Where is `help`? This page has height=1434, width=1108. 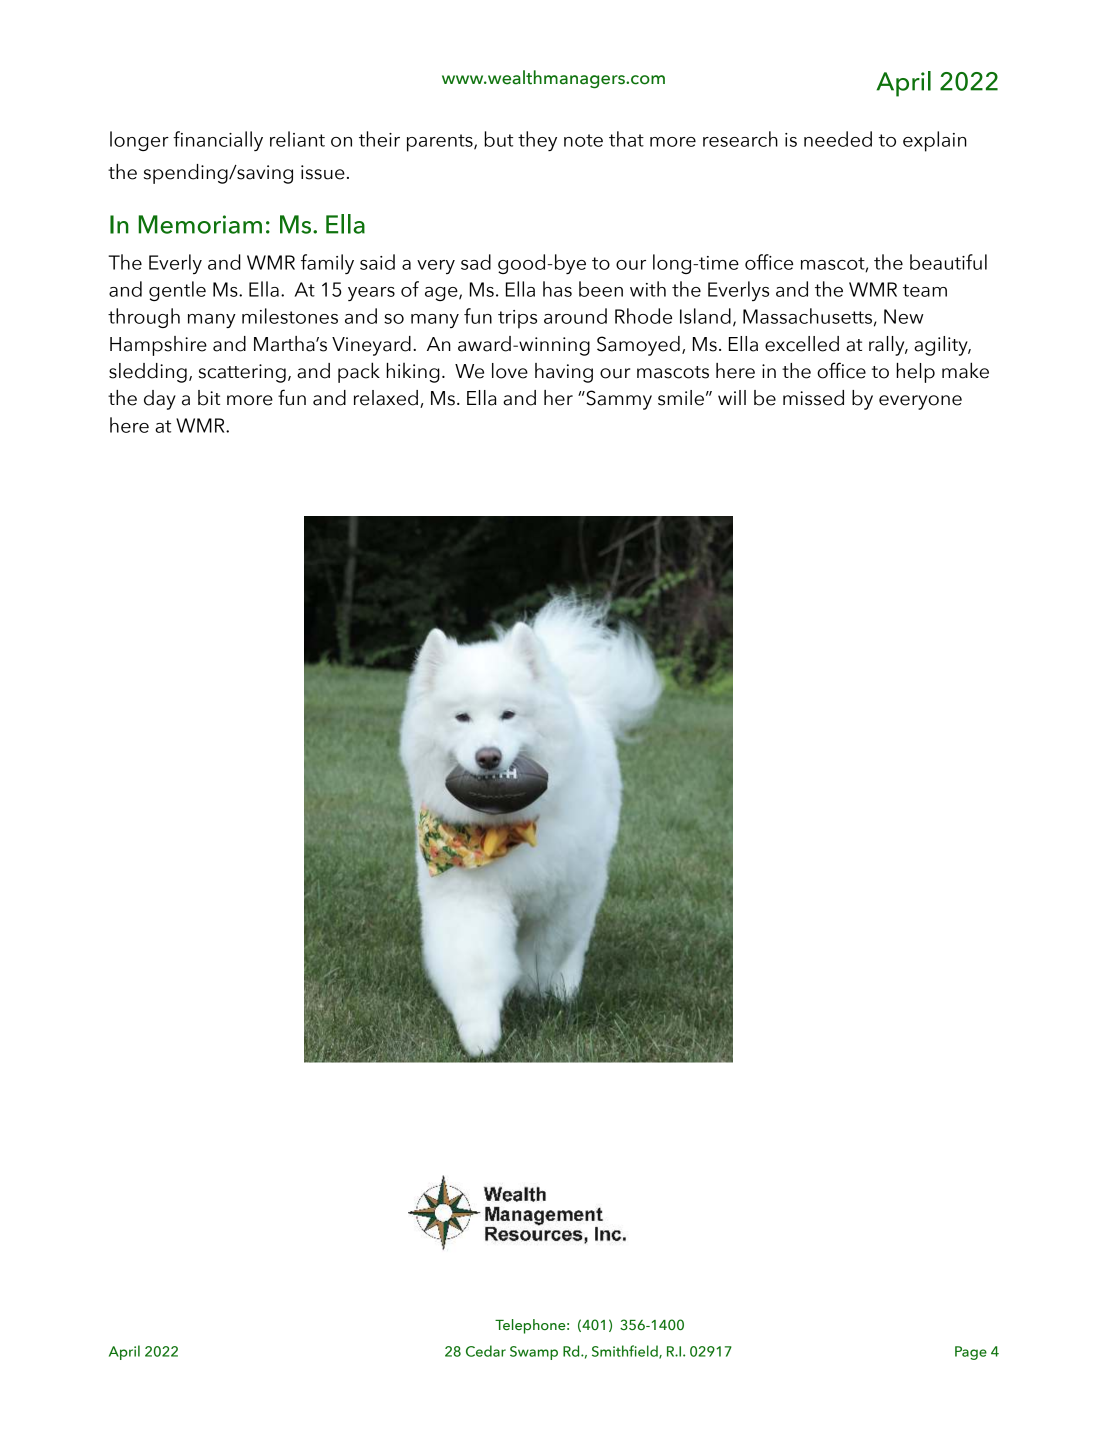
help is located at coordinates (916, 373).
